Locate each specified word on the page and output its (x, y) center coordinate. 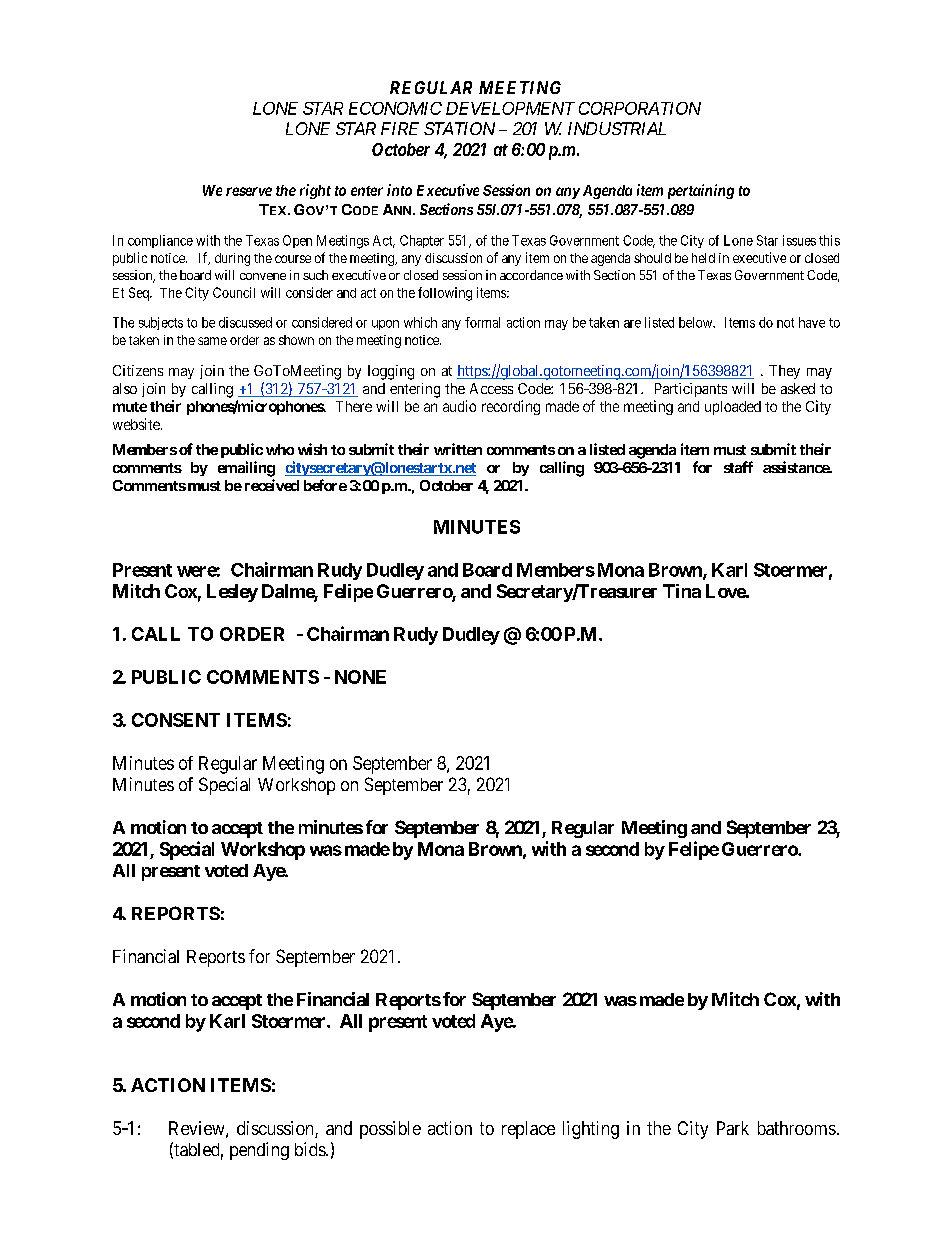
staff (738, 467)
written (458, 449)
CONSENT (176, 720)
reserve (249, 191)
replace (528, 1130)
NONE (360, 677)
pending (259, 1151)
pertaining (701, 191)
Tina (682, 591)
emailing (246, 469)
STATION (459, 128)
